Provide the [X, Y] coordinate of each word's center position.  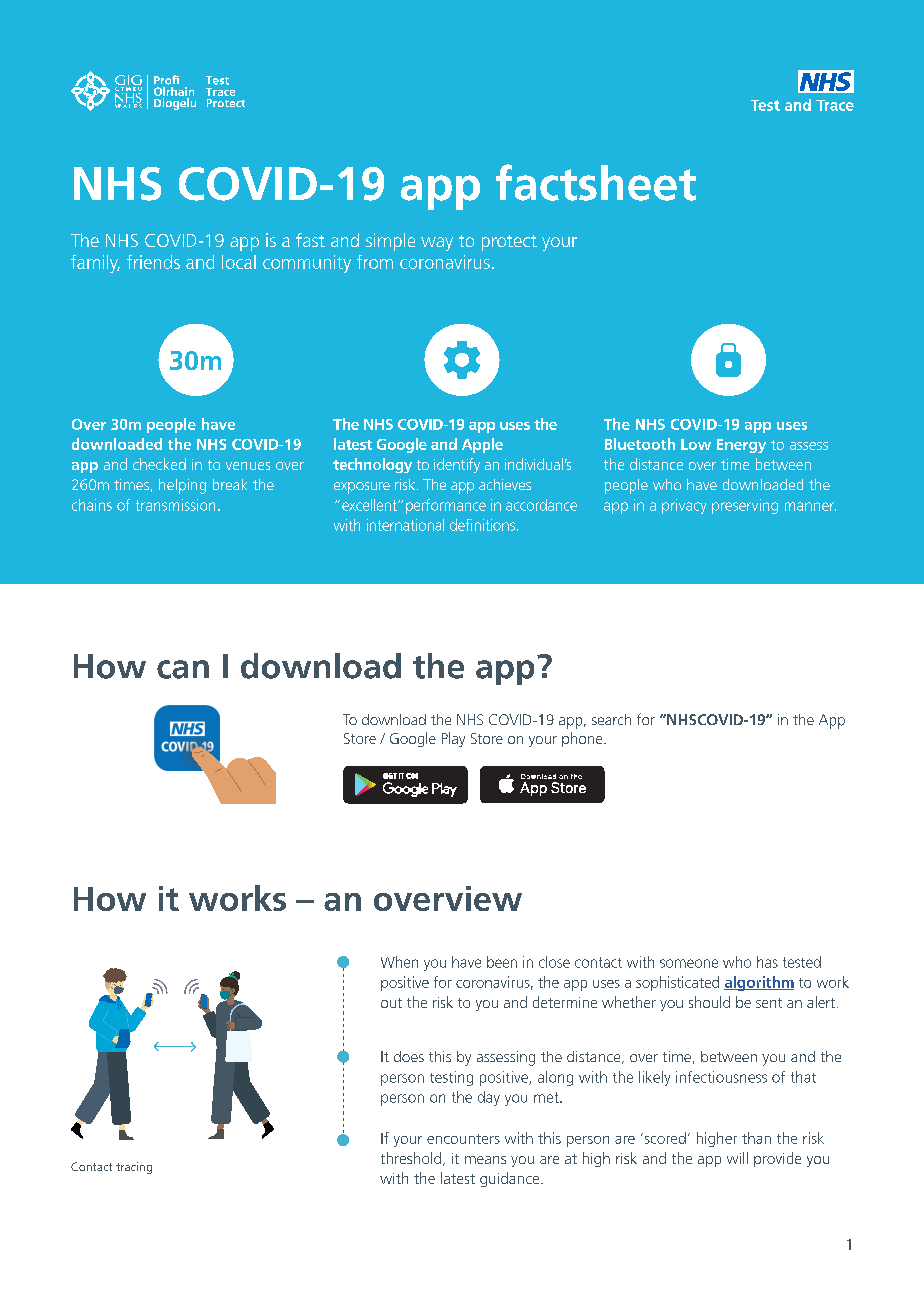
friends [153, 262]
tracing [134, 1168]
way [437, 244]
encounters [463, 1139]
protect [509, 243]
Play [453, 739]
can [183, 669]
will [737, 1158]
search [611, 719]
